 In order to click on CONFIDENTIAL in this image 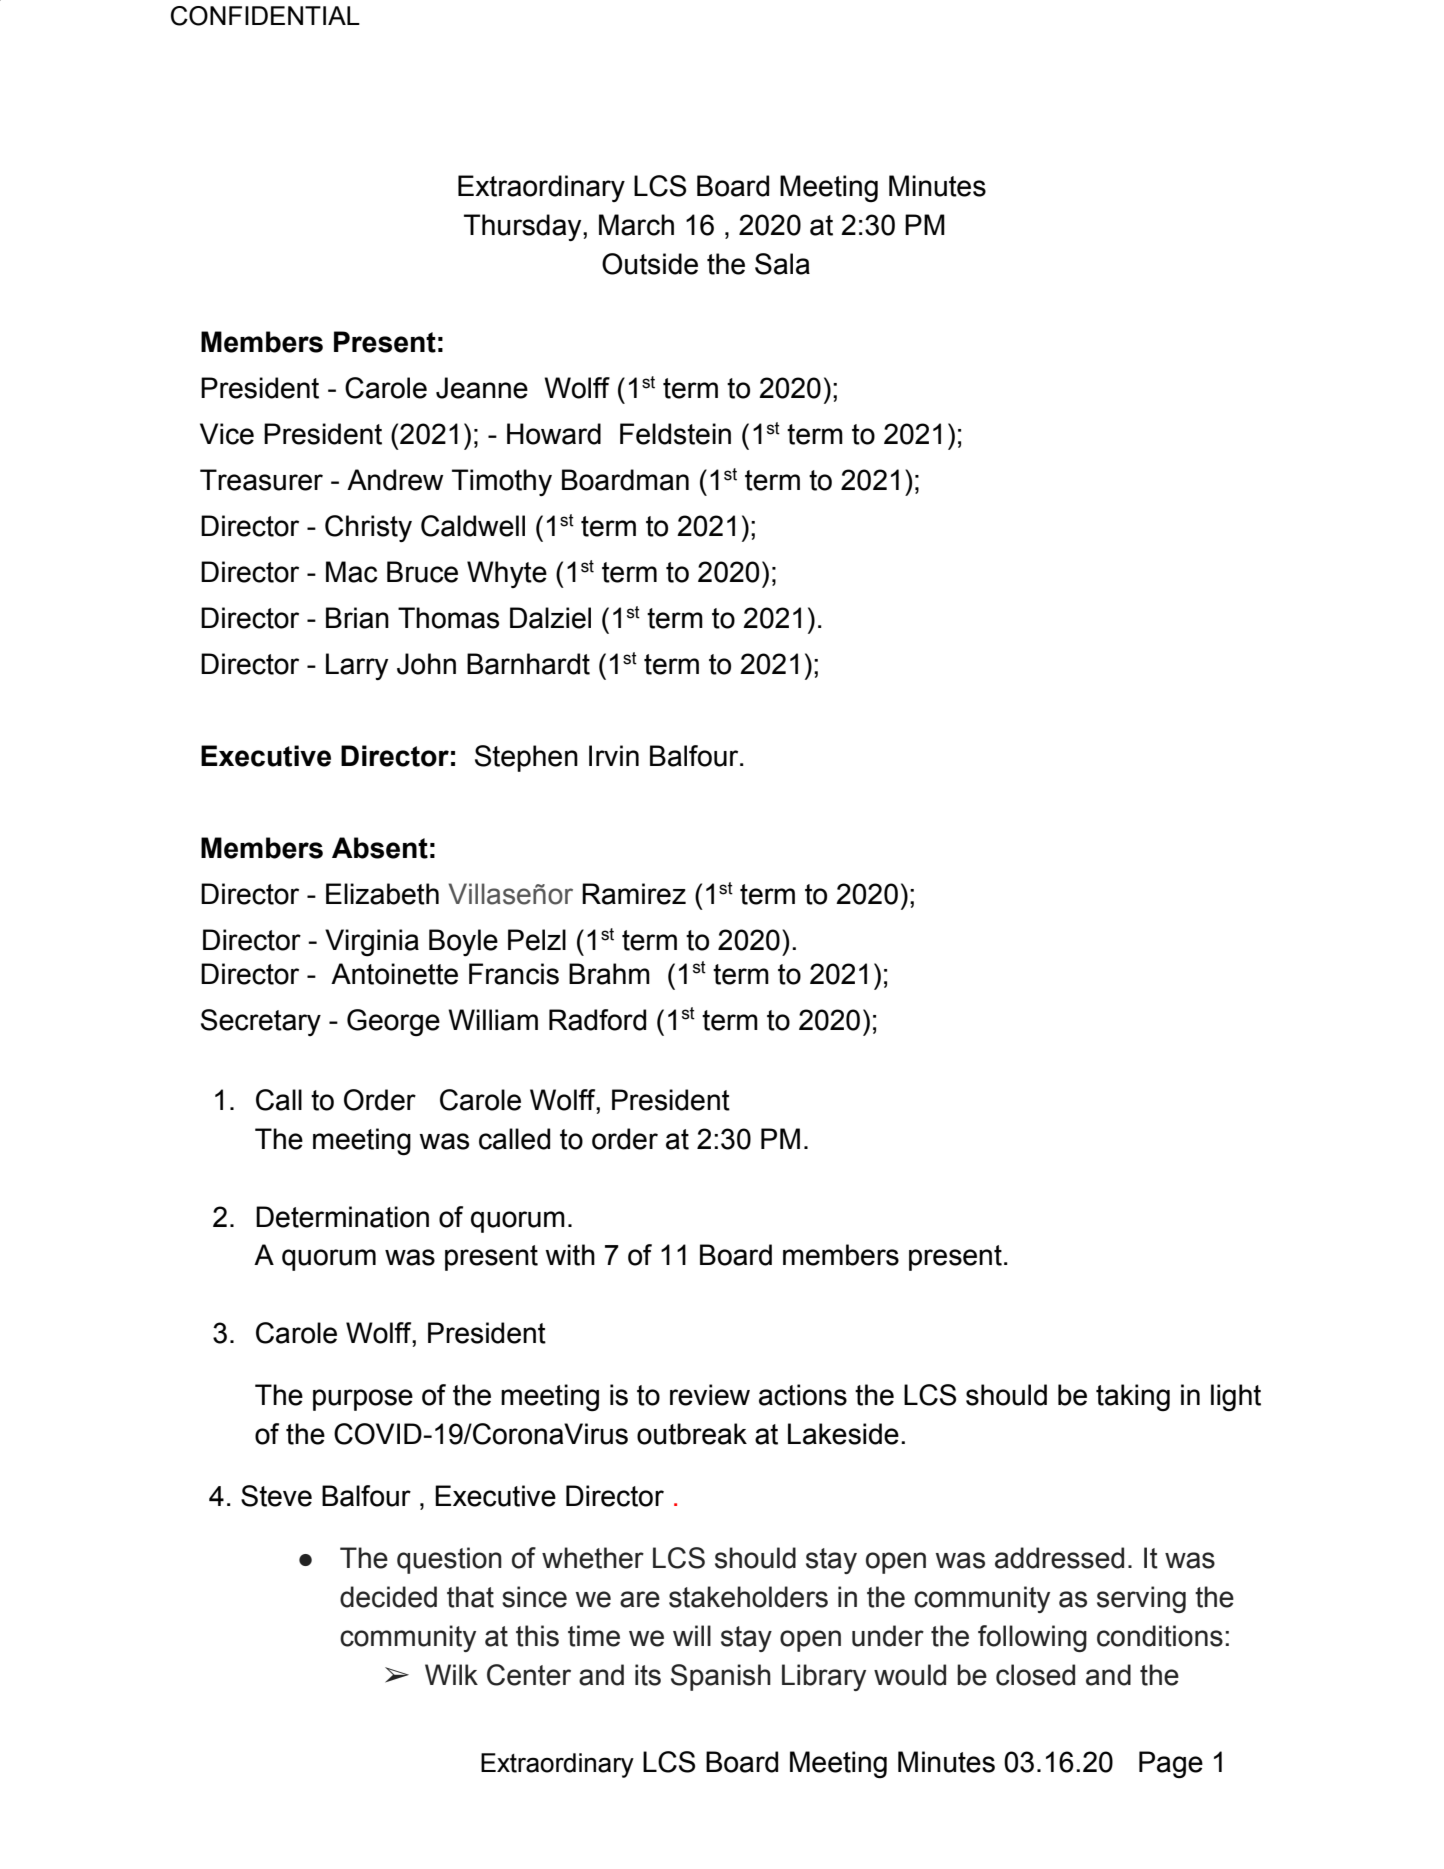, I will do `click(265, 16)`.
